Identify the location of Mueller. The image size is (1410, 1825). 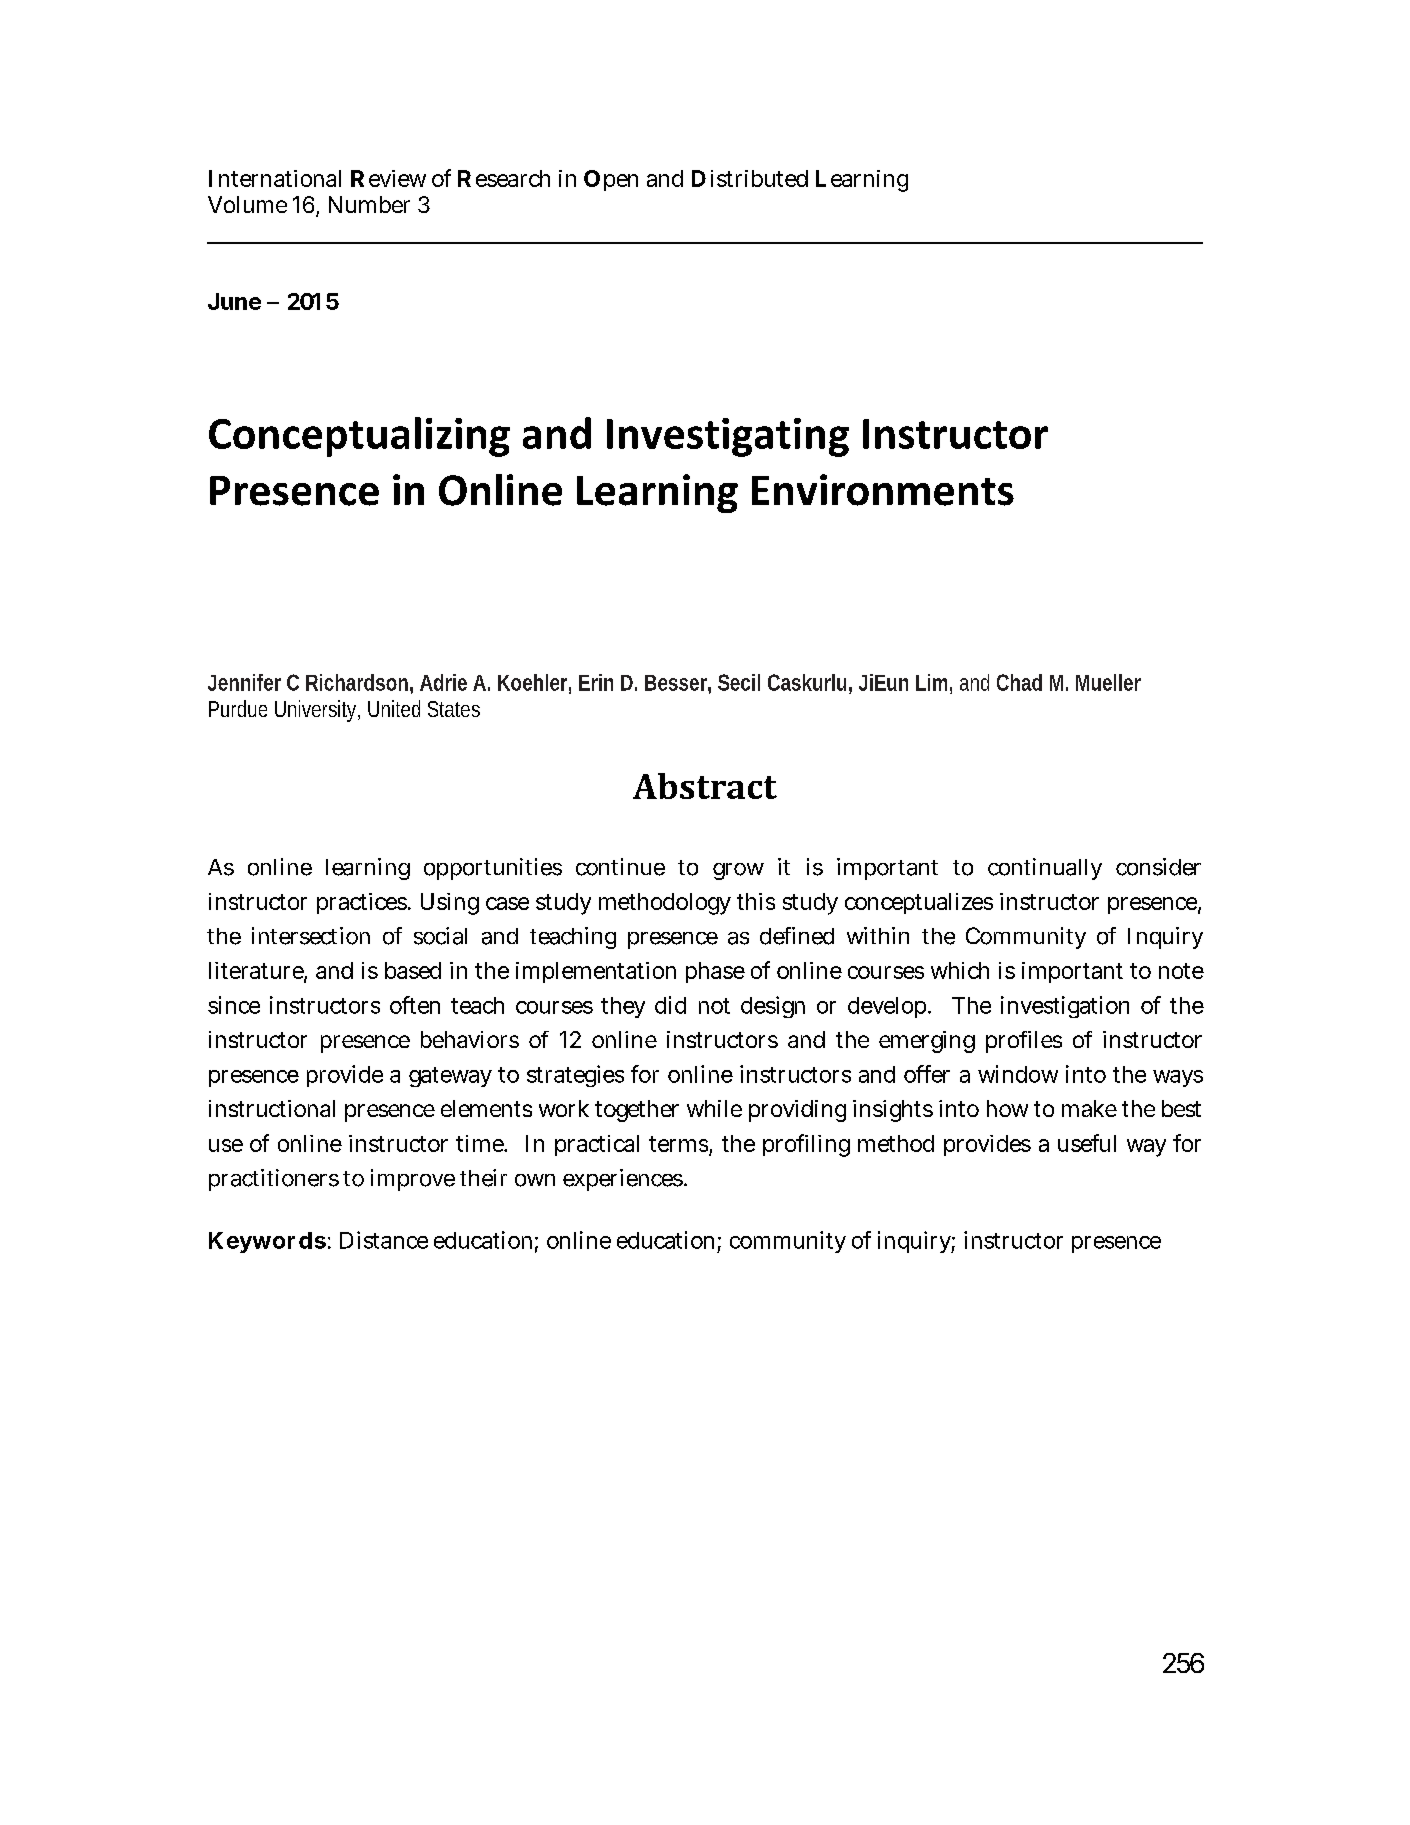
(1108, 682).
